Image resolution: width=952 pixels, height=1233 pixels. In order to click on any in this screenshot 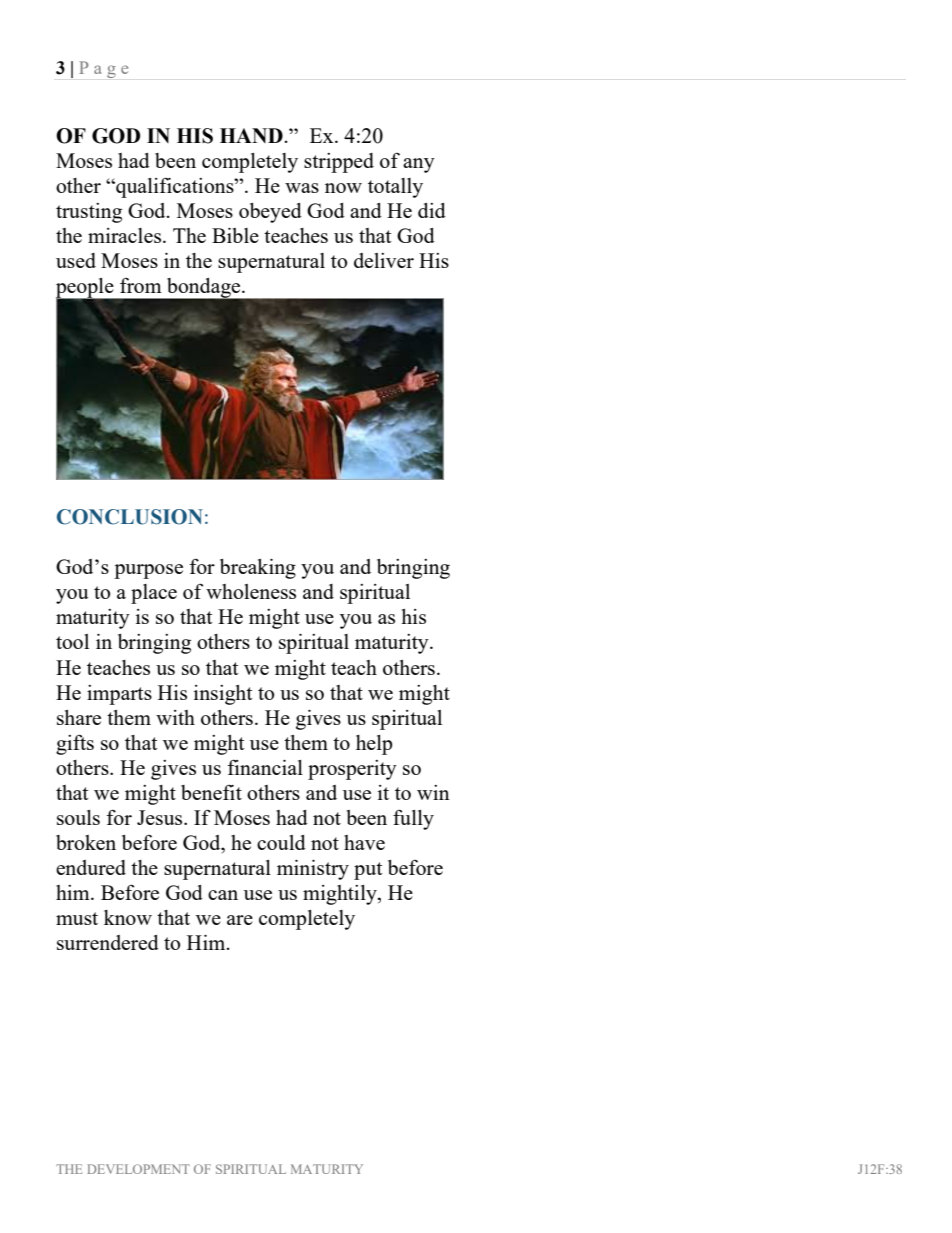, I will do `click(419, 165)`.
